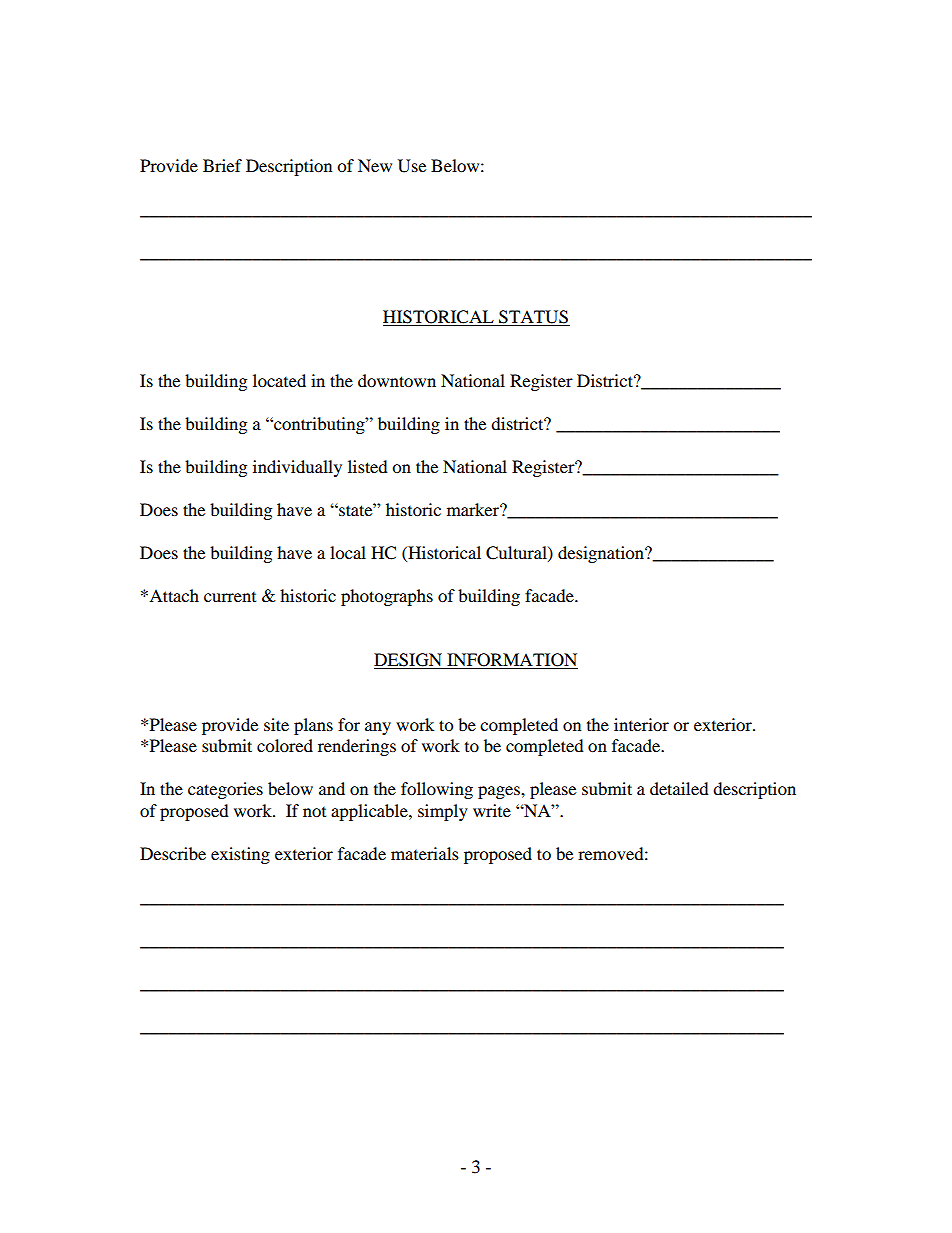 The width and height of the screenshot is (952, 1233). I want to click on INFORMATION, so click(511, 661).
